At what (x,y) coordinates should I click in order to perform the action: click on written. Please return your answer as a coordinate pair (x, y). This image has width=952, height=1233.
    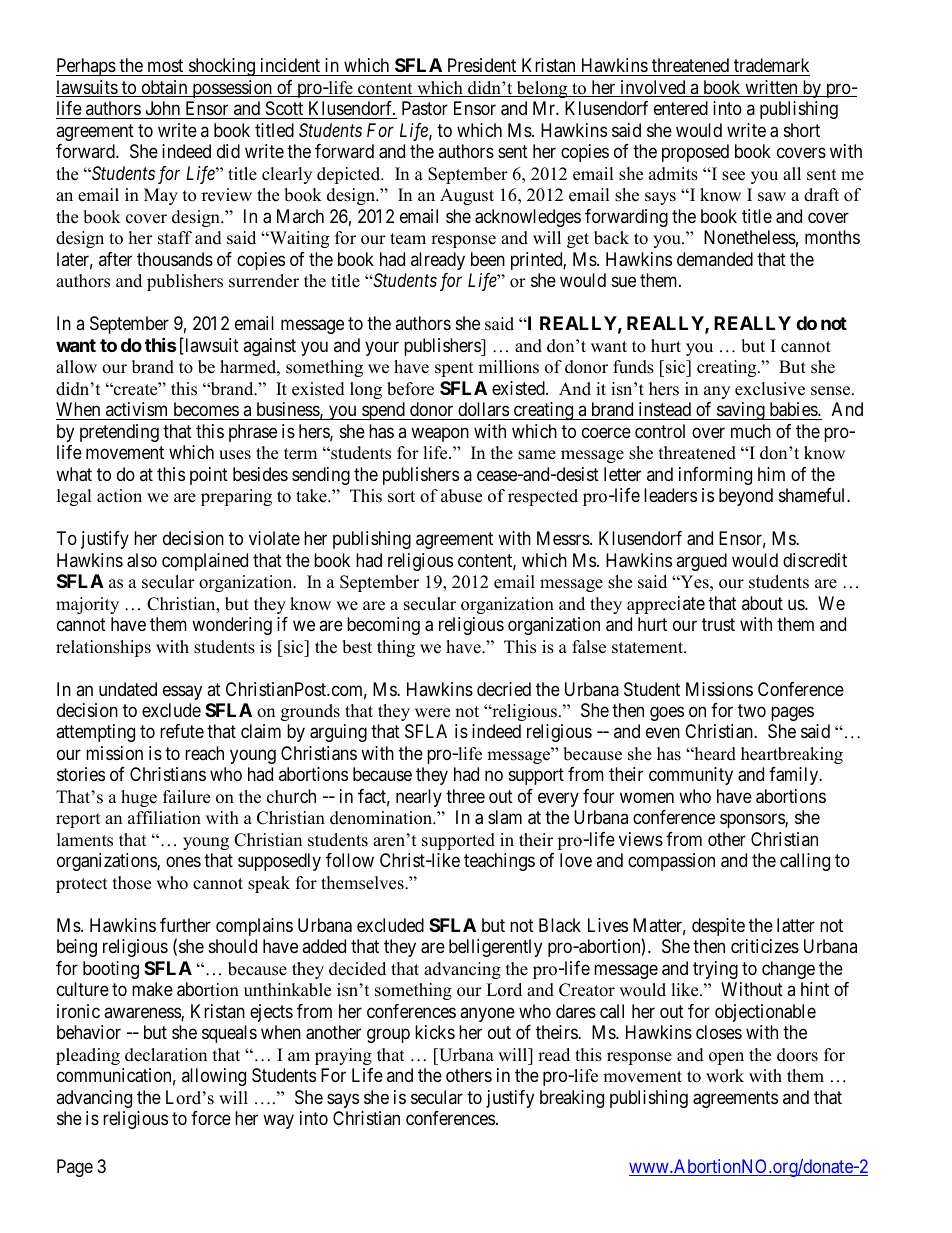
    Looking at the image, I should click on (771, 88).
